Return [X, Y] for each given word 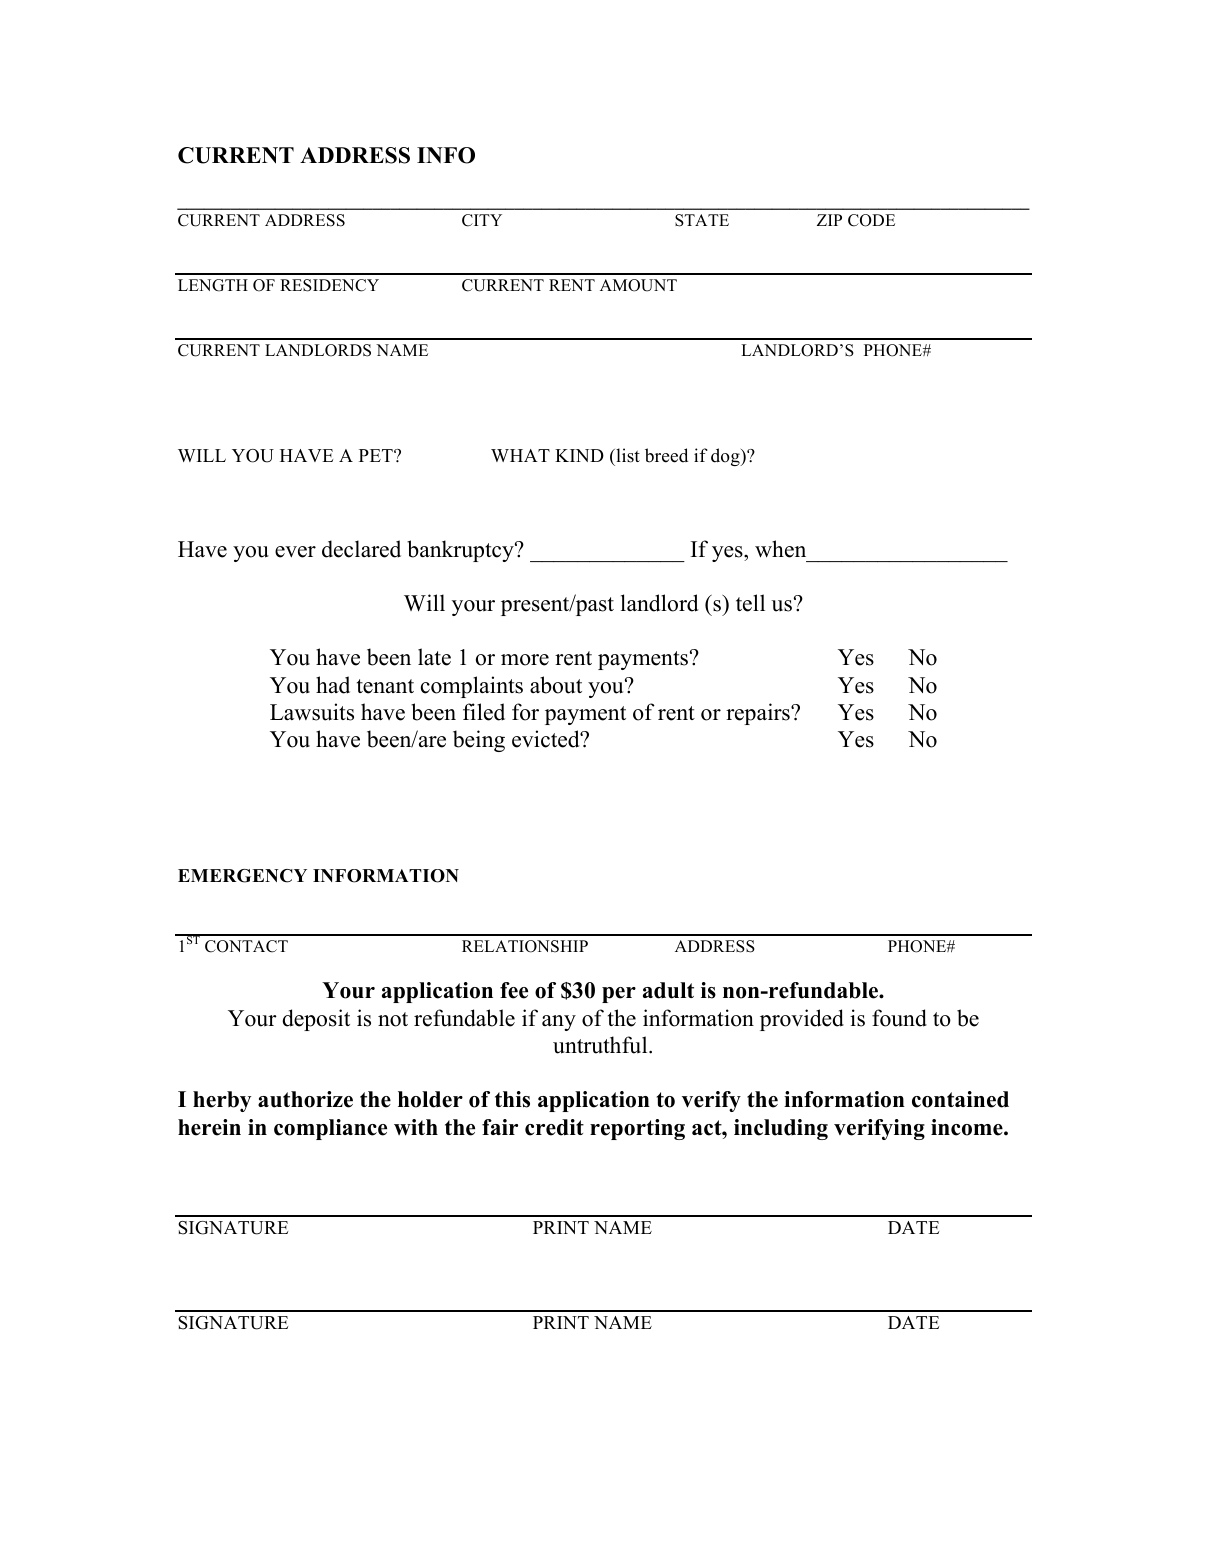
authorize [305, 1099]
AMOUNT [638, 285]
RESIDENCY [329, 285]
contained [960, 1099]
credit [554, 1127]
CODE [871, 220]
